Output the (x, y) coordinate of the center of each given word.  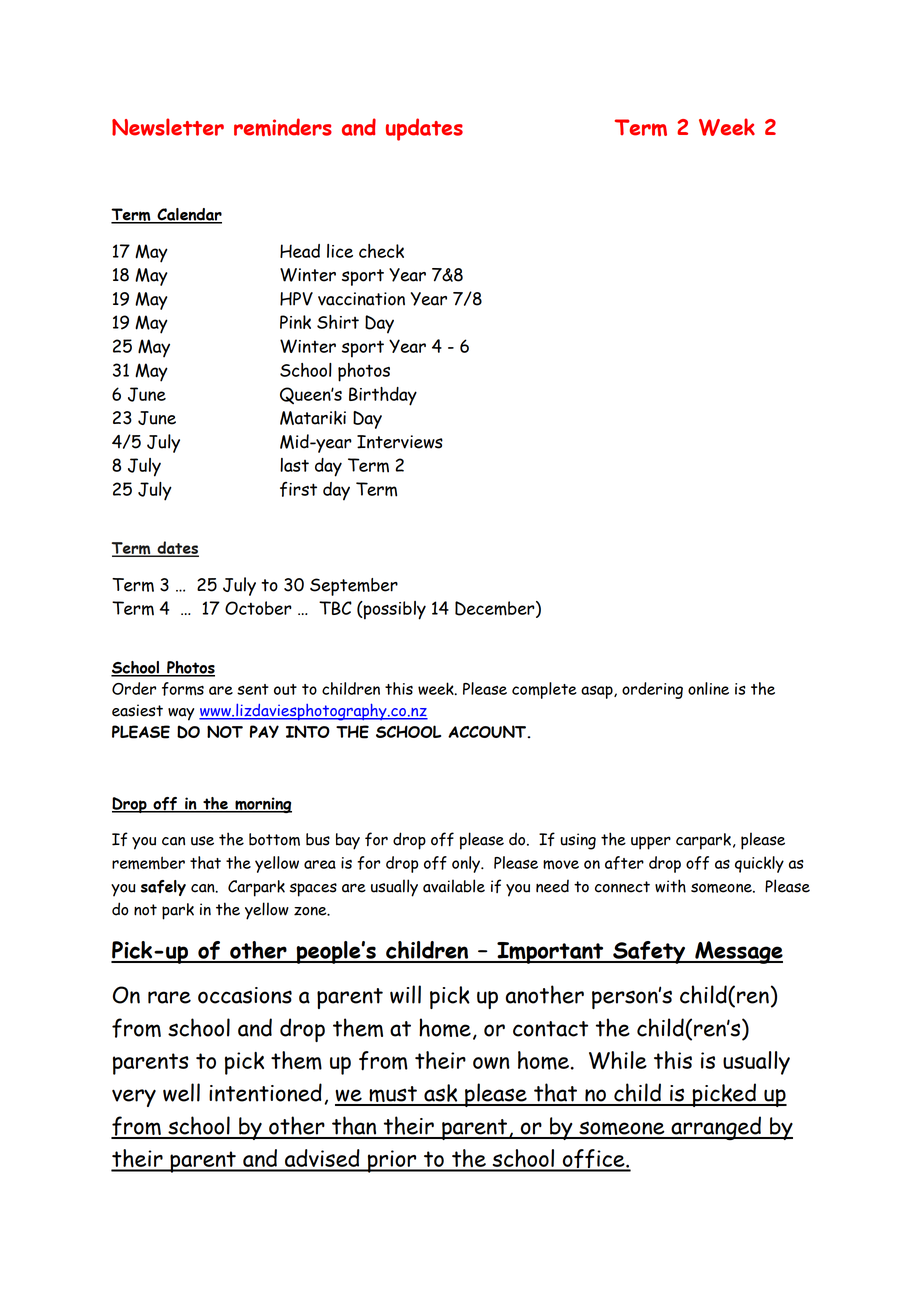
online (708, 688)
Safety (649, 952)
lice (340, 251)
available (454, 886)
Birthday (383, 396)
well (181, 1092)
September (354, 587)
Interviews (400, 442)
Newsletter (168, 127)
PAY (264, 731)
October (258, 608)
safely (163, 888)
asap (598, 692)
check (381, 251)
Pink (295, 322)
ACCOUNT (488, 731)
